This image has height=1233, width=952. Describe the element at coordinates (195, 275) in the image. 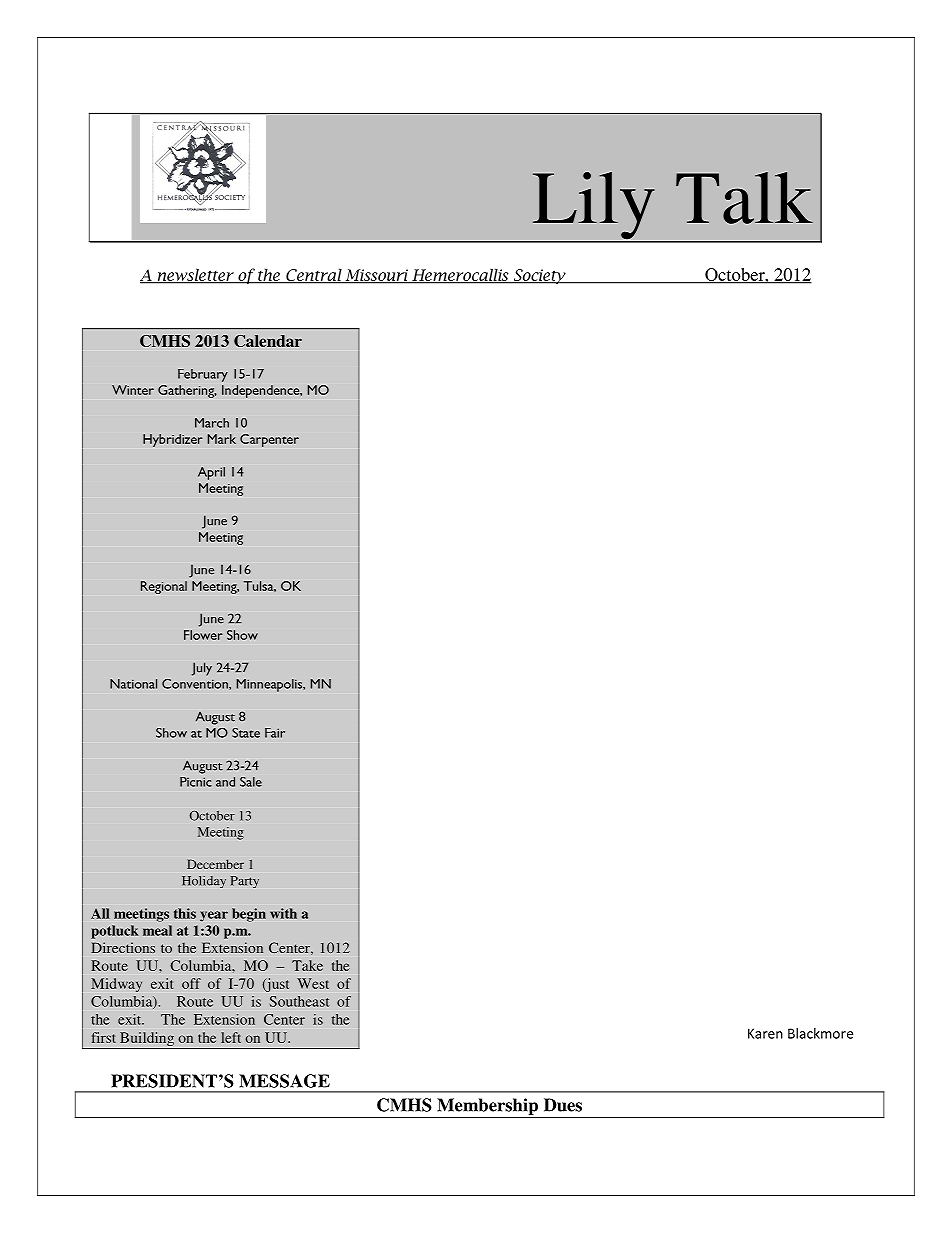

I see `newsletter` at that location.
